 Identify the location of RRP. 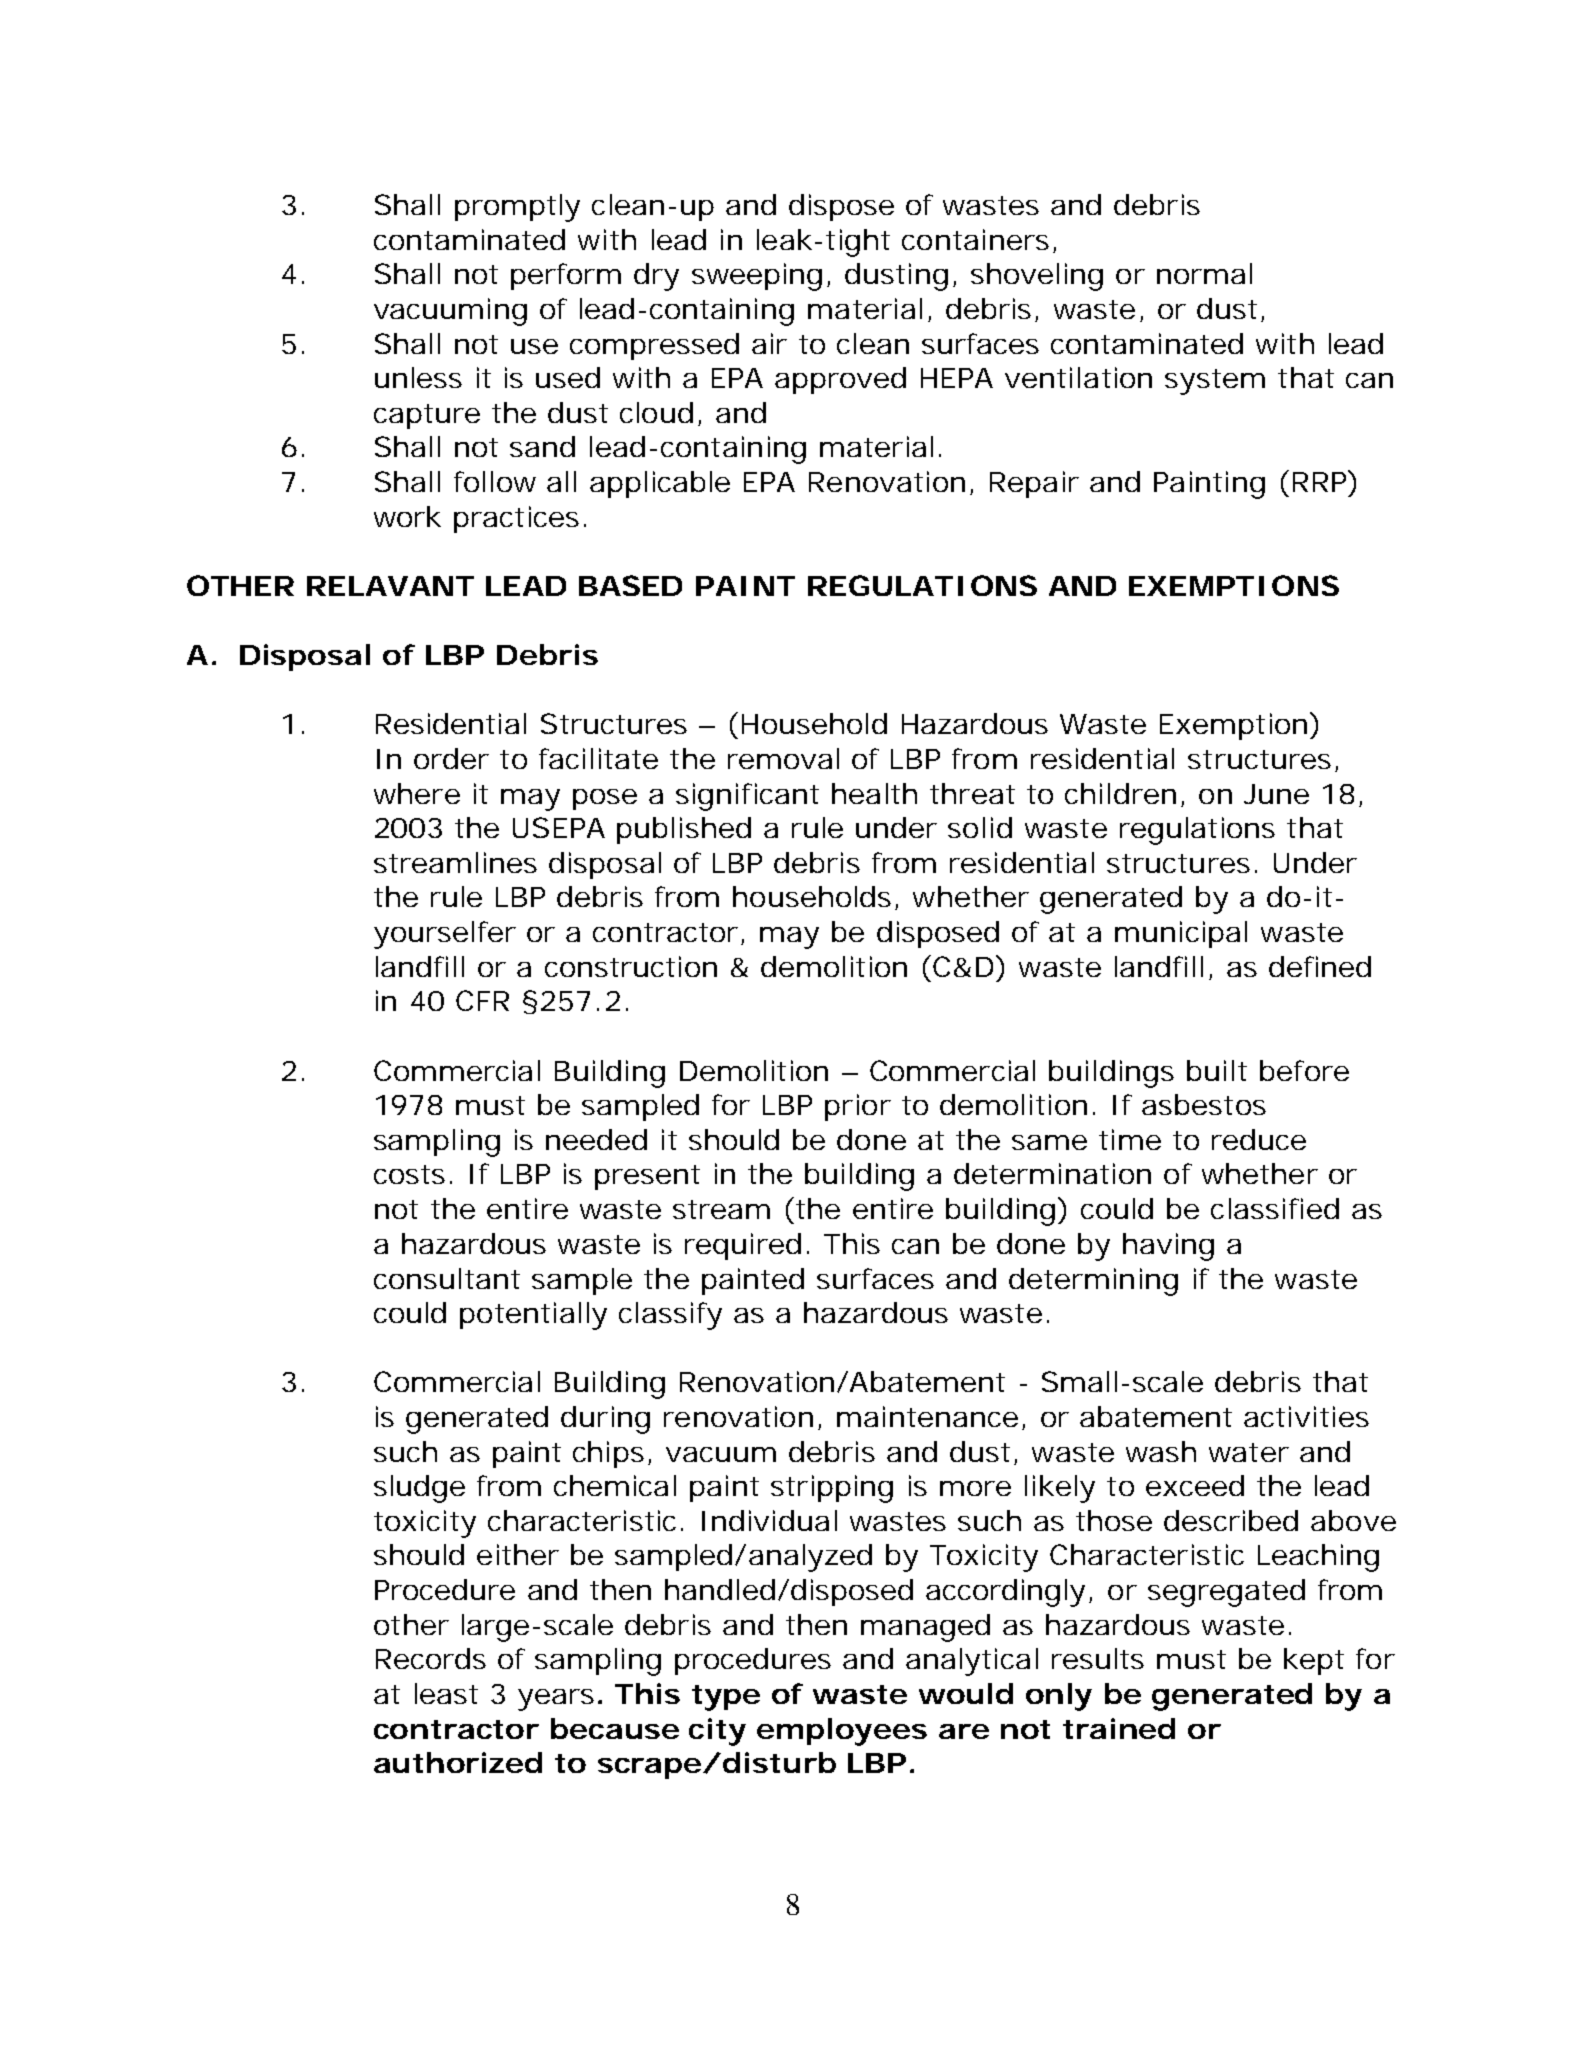
(1321, 481).
